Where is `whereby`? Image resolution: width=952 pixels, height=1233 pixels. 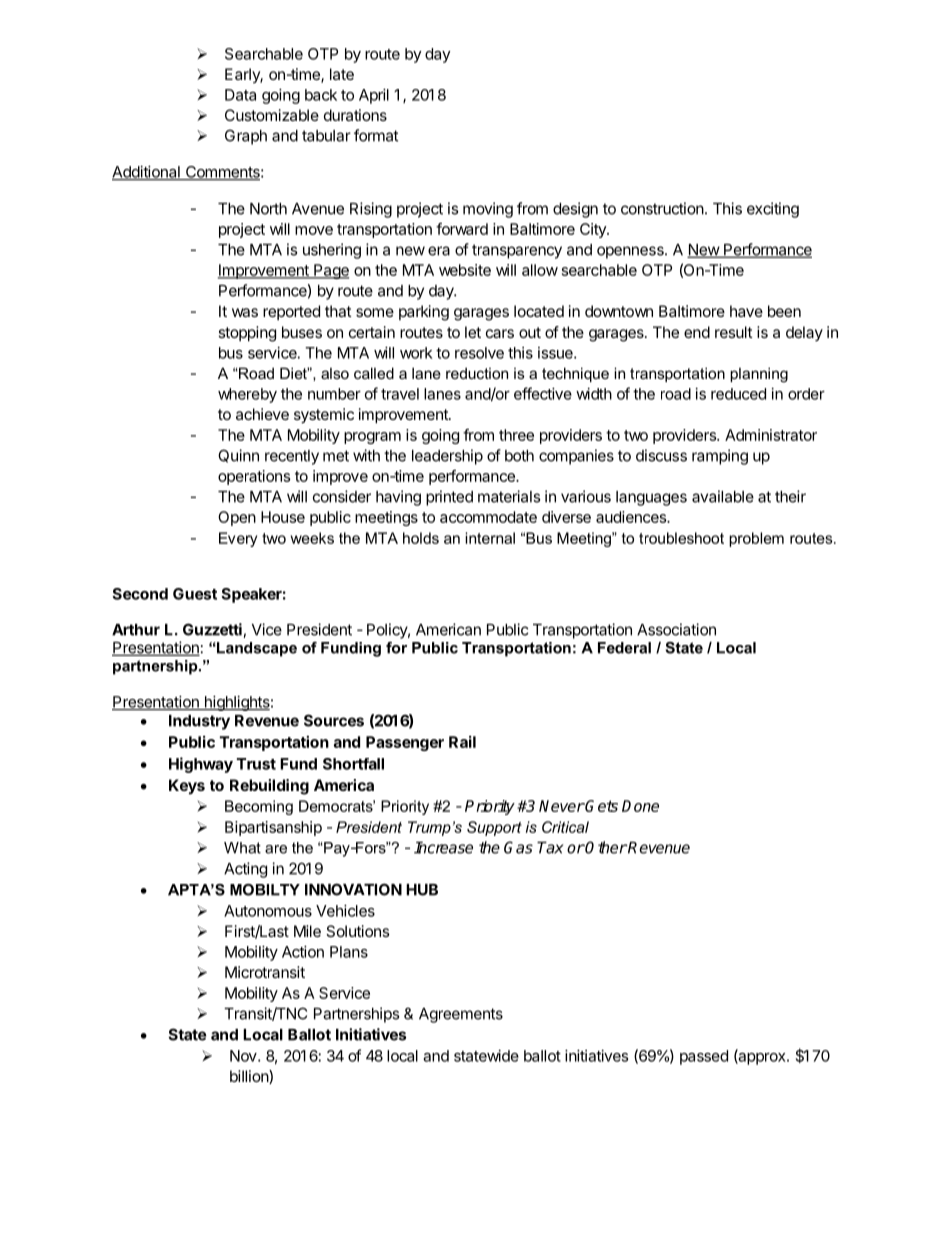 whereby is located at coordinates (247, 395).
